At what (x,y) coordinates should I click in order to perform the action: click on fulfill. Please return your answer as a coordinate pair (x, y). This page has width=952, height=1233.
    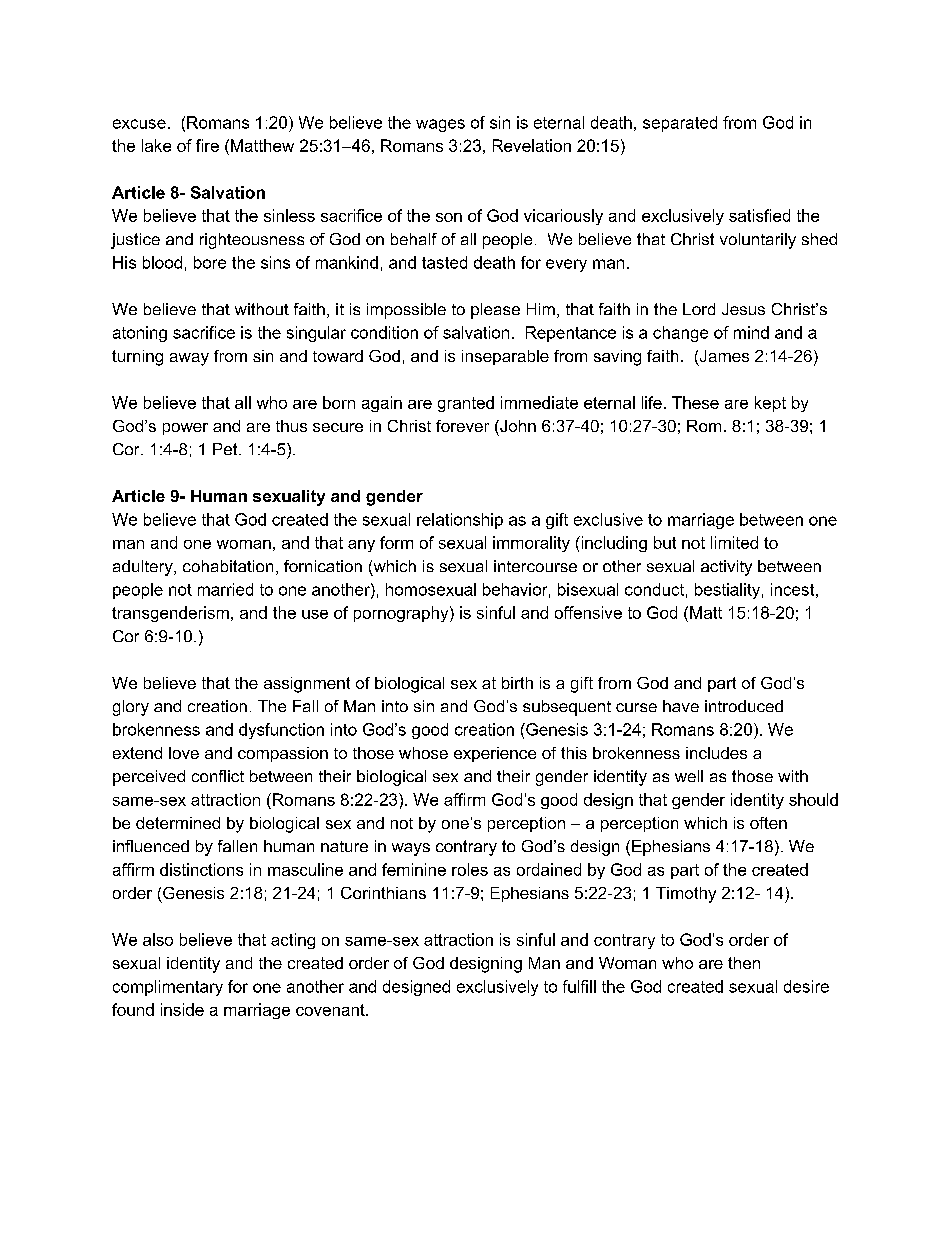
    Looking at the image, I should click on (579, 986).
